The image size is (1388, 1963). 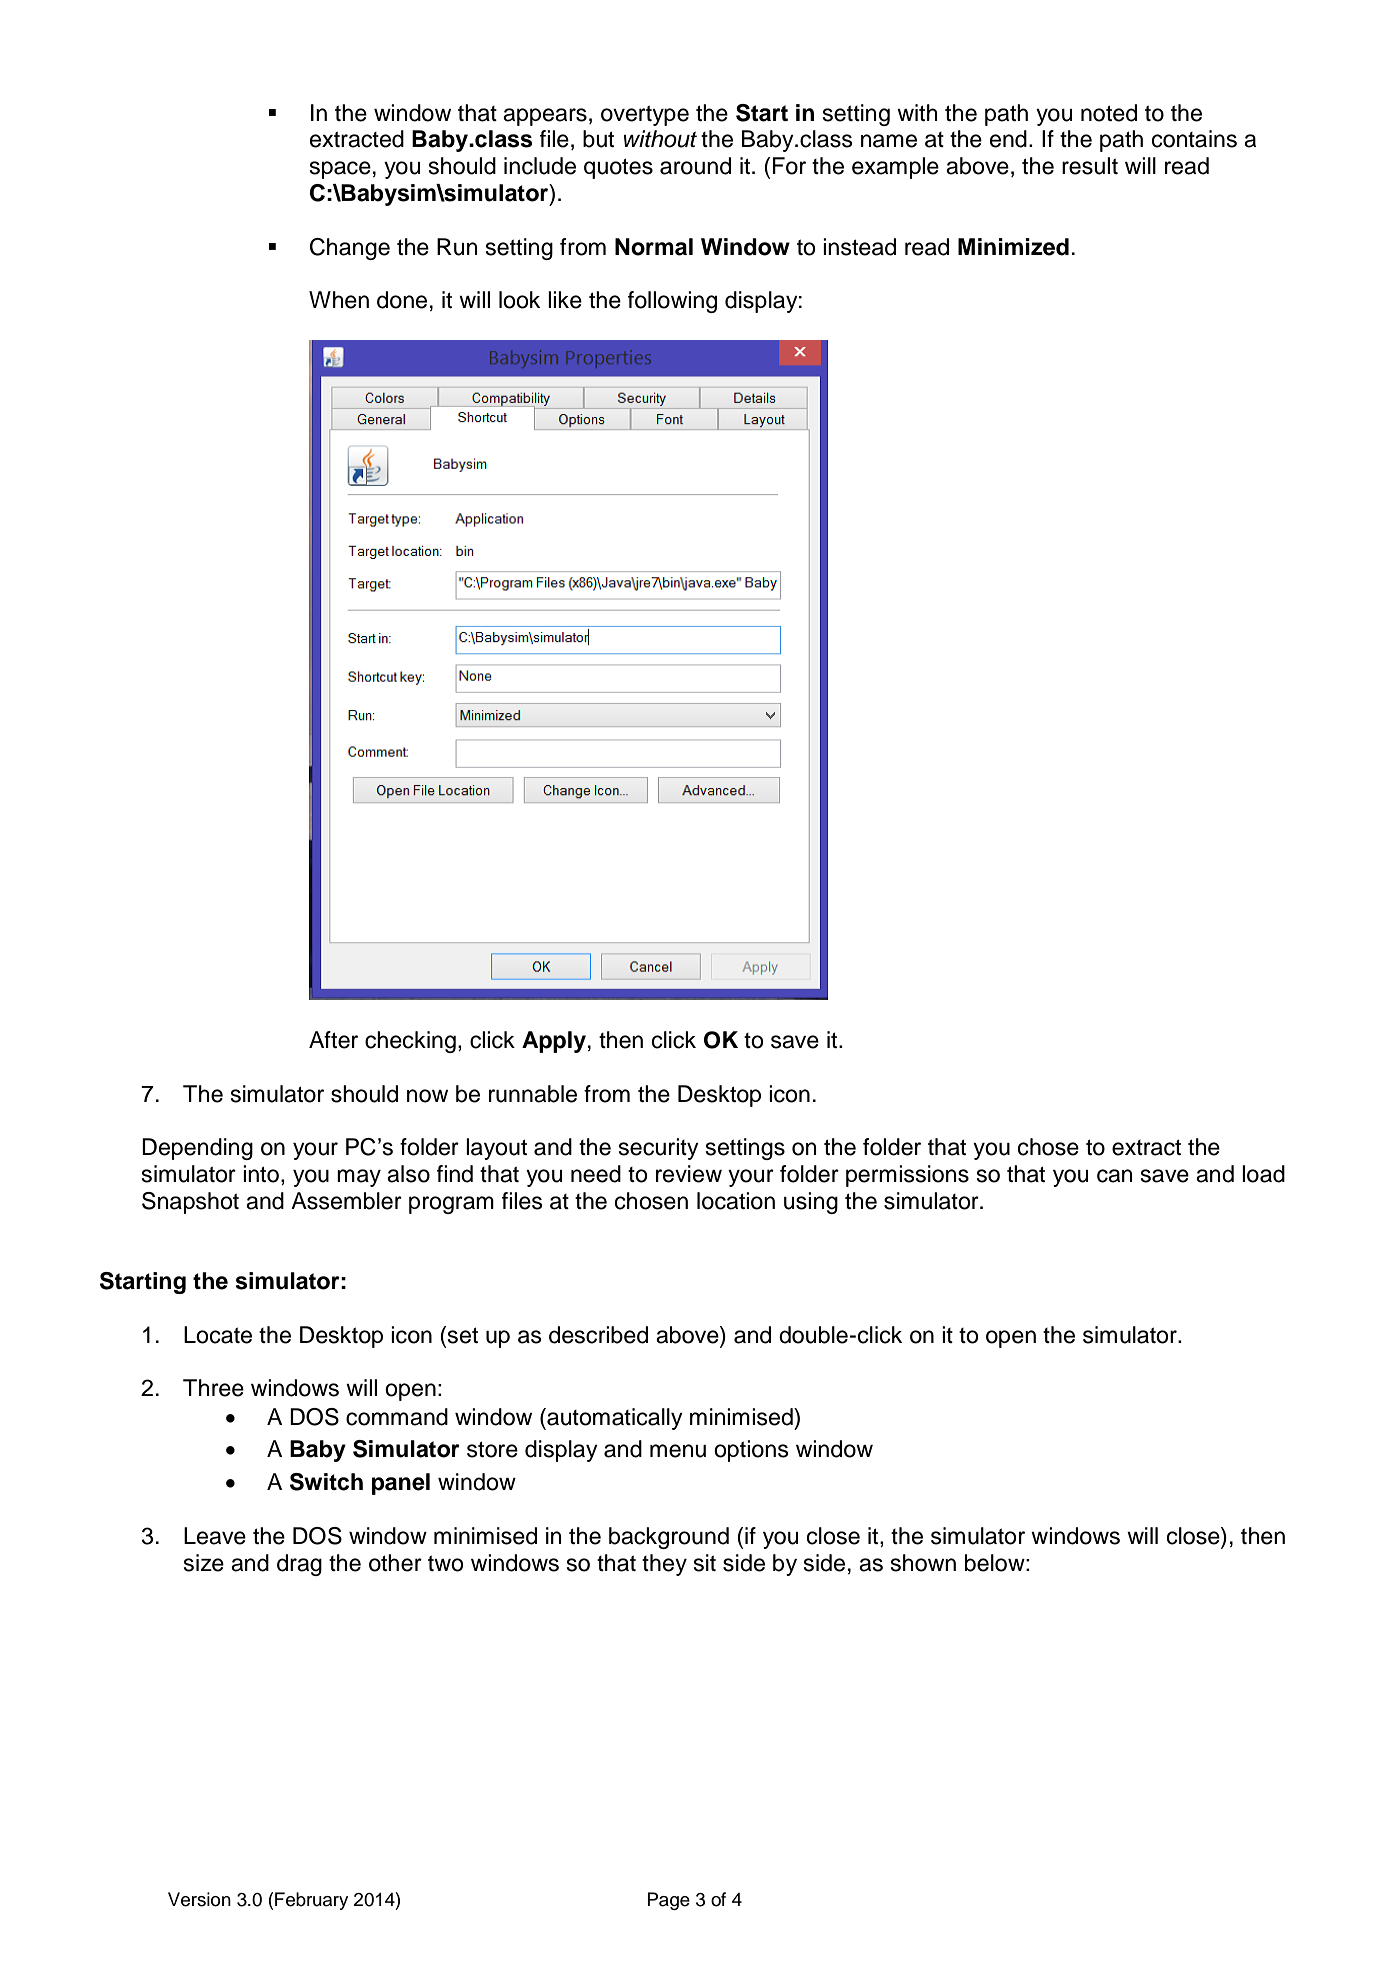 What do you see at coordinates (695, 166) in the image?
I see `around` at bounding box center [695, 166].
